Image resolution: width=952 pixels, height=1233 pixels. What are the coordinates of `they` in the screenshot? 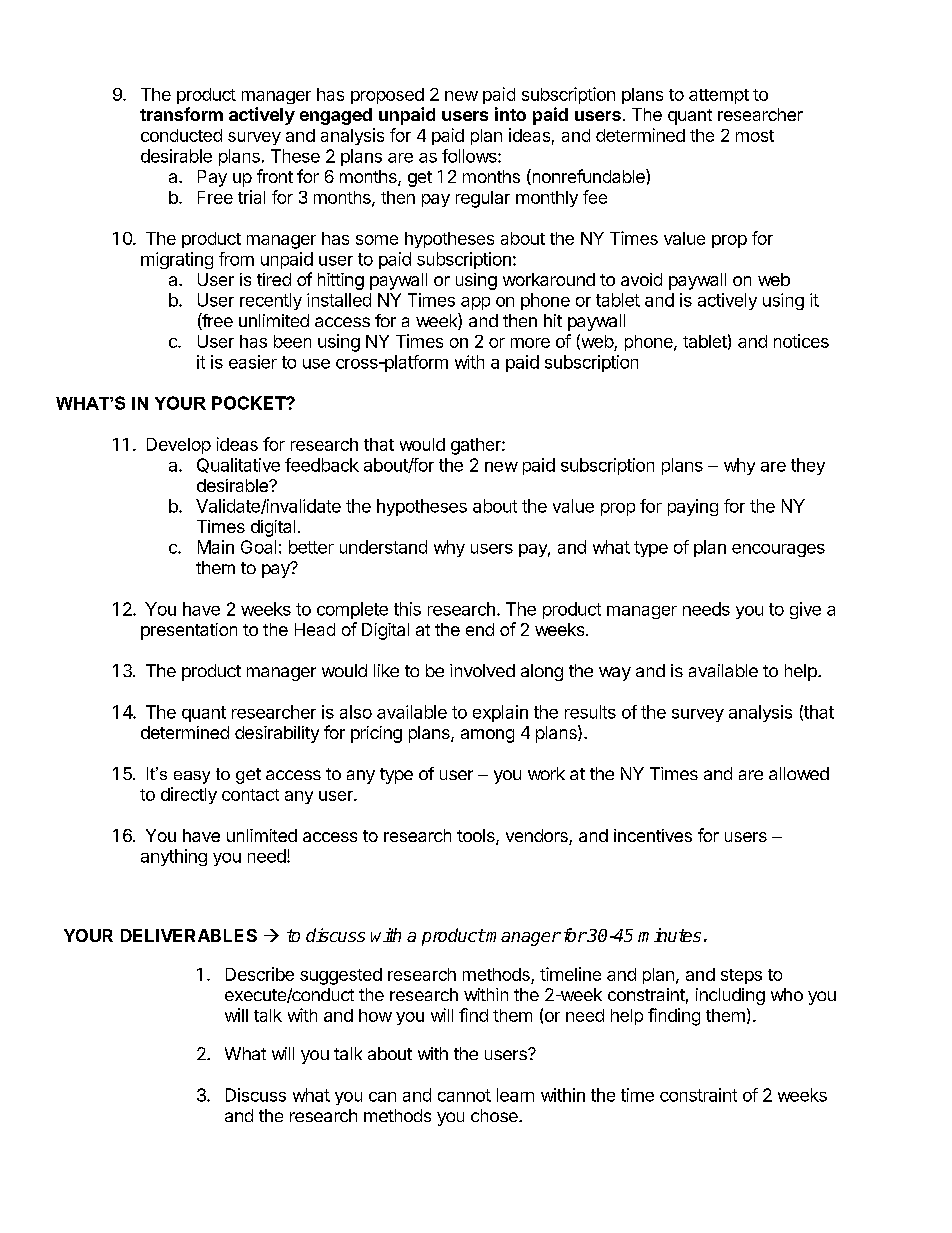 It's located at (808, 466).
